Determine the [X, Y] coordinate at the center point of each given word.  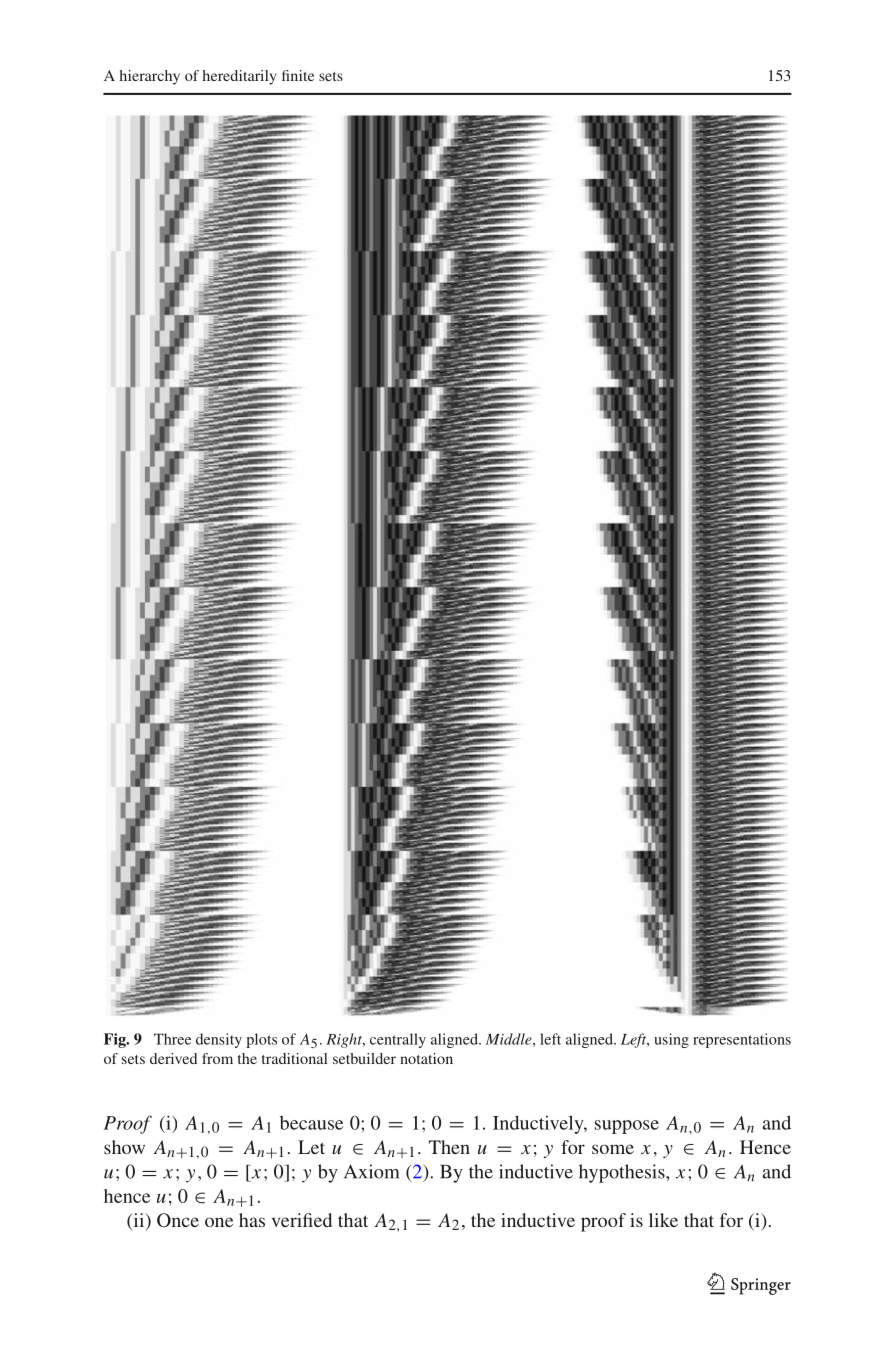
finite [298, 75]
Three [172, 1039]
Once [178, 1220]
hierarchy [149, 77]
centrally [398, 1040]
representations [742, 1040]
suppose [627, 1127]
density [219, 1040]
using [671, 1040]
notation [426, 1058]
